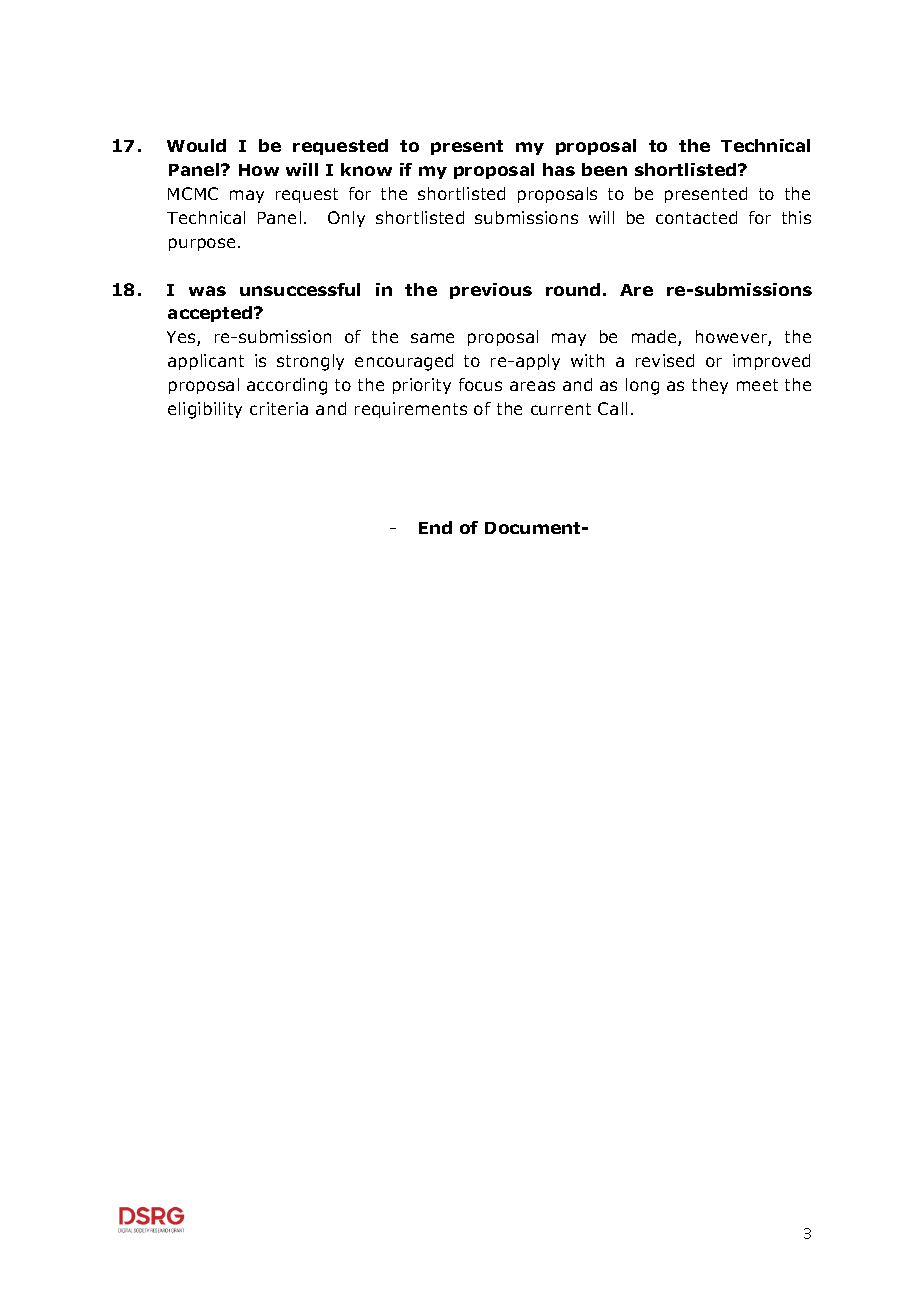 The width and height of the document is (924, 1308). Describe the element at coordinates (411, 410) in the document. I see `requirements` at that location.
